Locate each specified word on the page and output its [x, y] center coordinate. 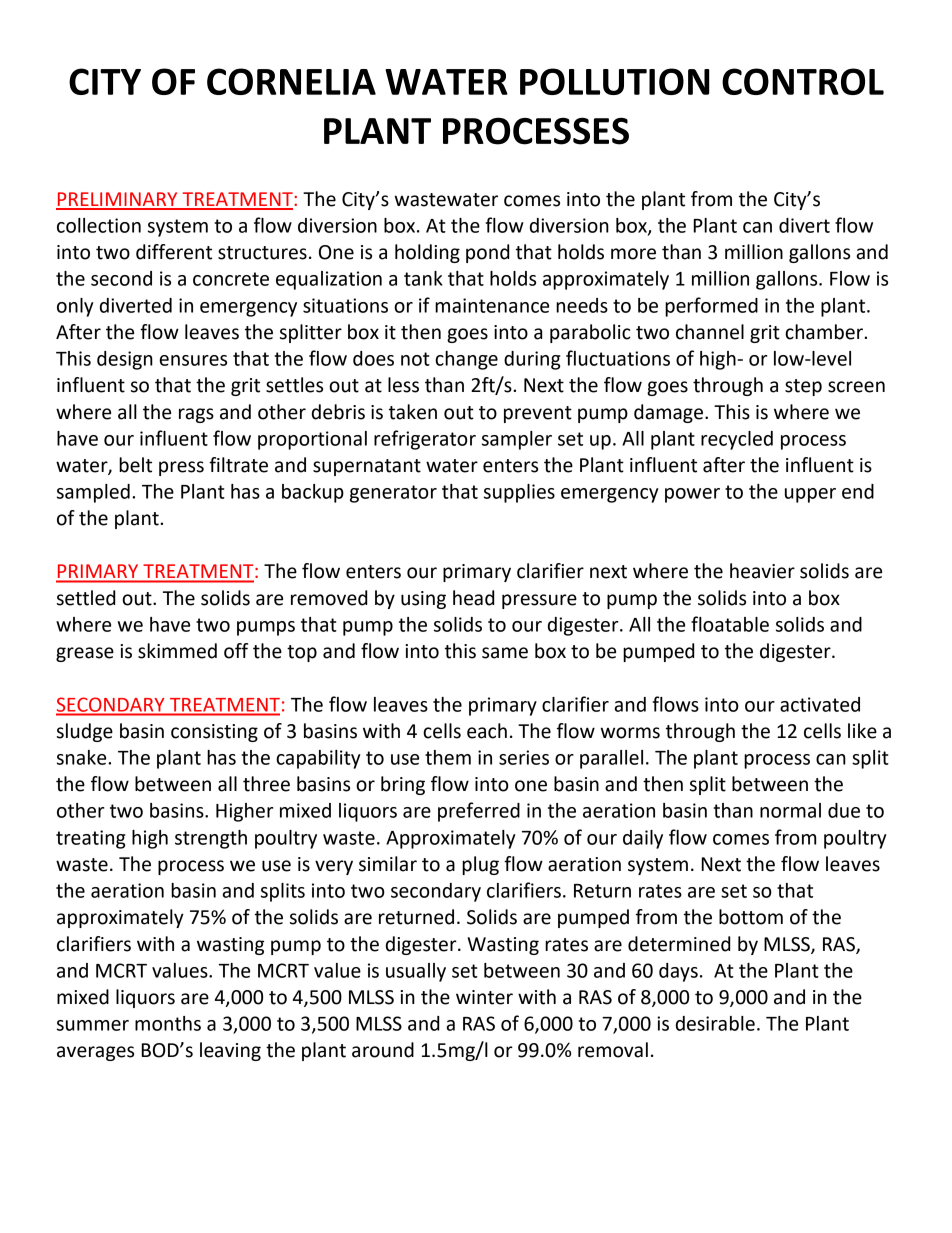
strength [211, 839]
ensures [193, 360]
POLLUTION [615, 81]
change [466, 360]
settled [86, 598]
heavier [762, 571]
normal [790, 810]
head [473, 598]
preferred [479, 812]
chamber [825, 332]
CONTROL [803, 81]
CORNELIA [291, 81]
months [168, 1023]
